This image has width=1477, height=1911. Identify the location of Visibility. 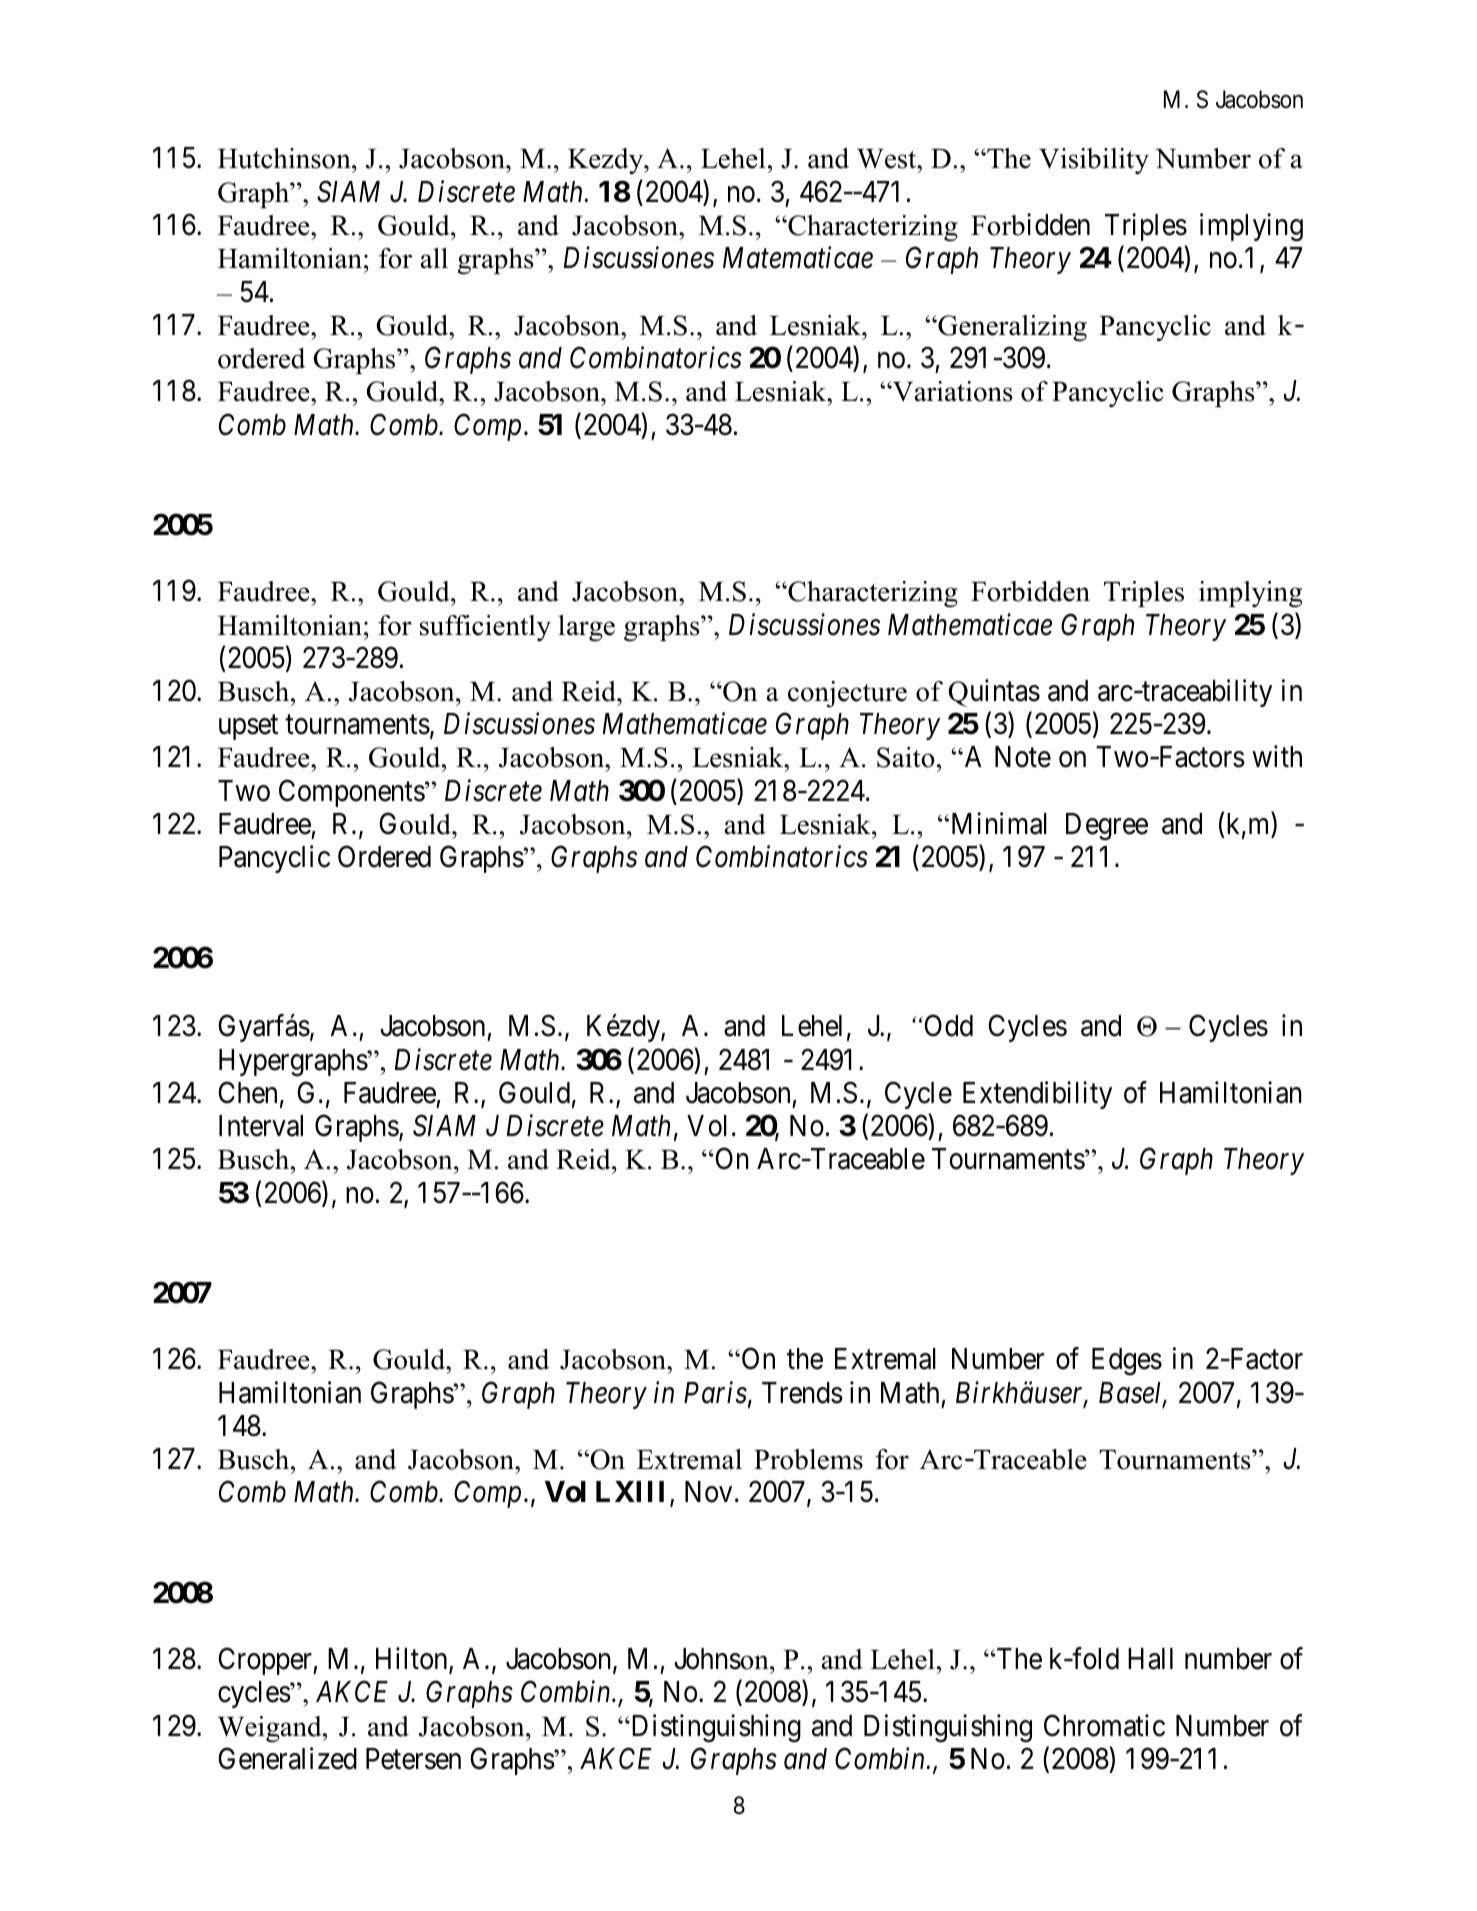
(1094, 161).
